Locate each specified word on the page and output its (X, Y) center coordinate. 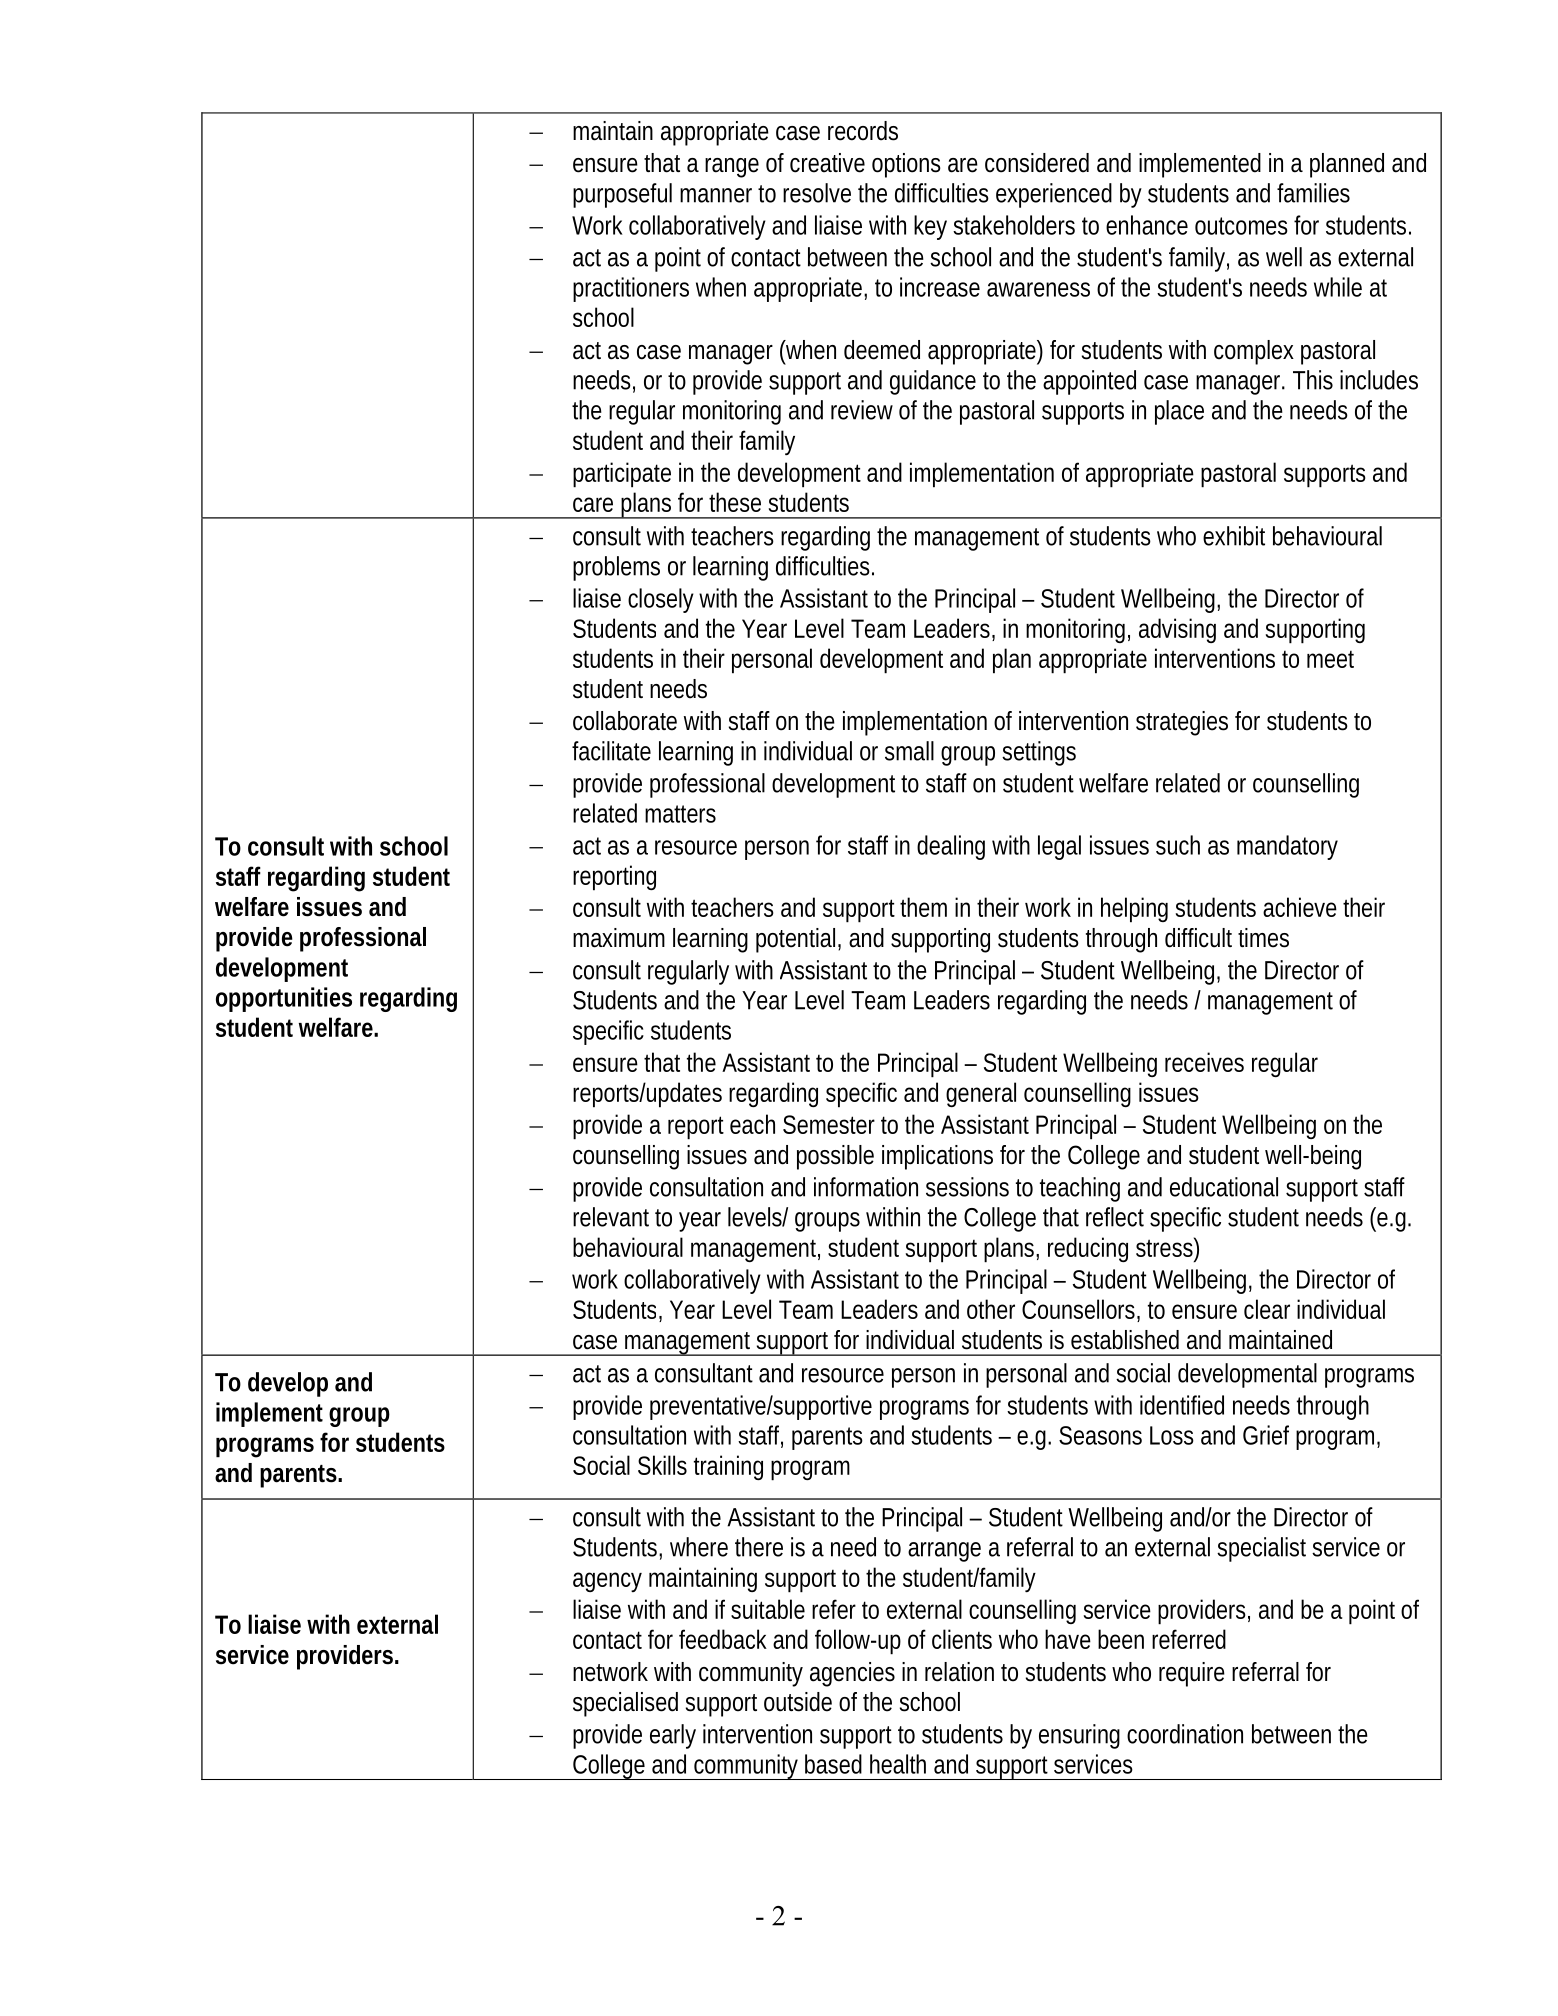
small (909, 751)
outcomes (1241, 226)
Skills (662, 1465)
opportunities (284, 999)
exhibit (1234, 536)
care (593, 504)
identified (1182, 1405)
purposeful (622, 195)
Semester (829, 1124)
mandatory (1287, 847)
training (728, 1467)
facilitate (611, 751)
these (735, 502)
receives (1204, 1062)
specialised (625, 1704)
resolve (817, 193)
